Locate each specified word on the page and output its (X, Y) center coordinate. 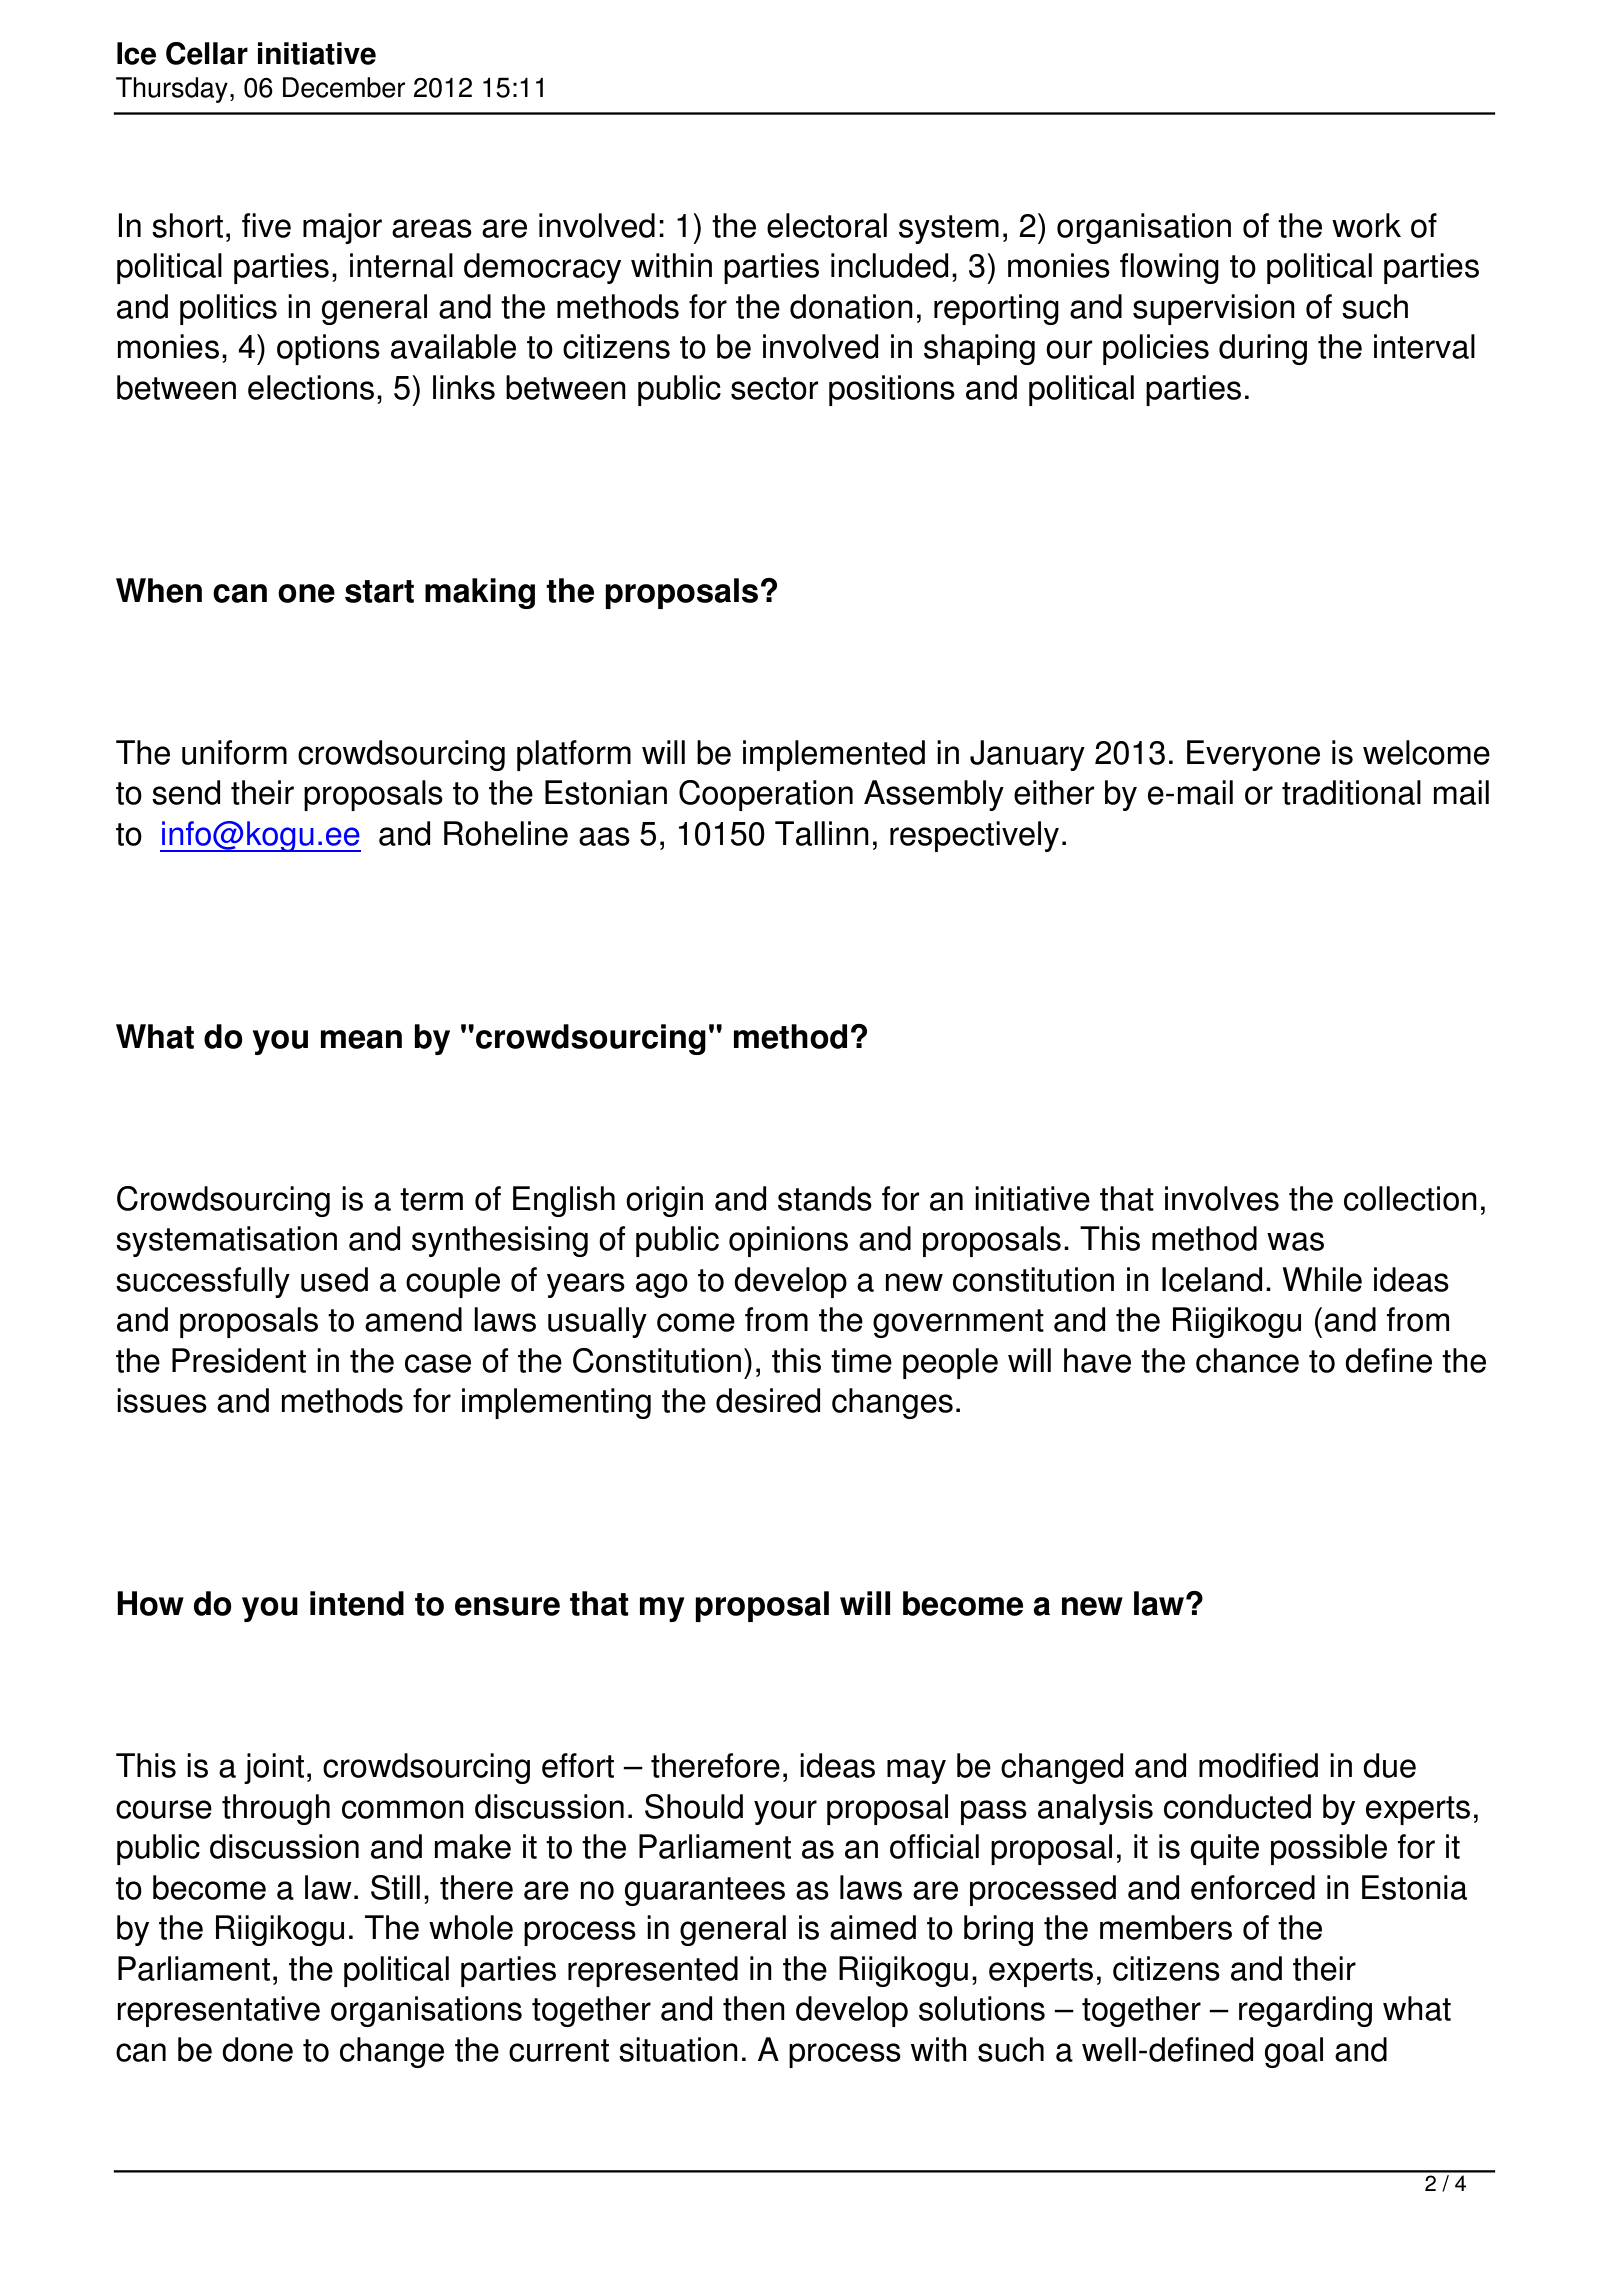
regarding (1305, 2011)
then (754, 2008)
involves (1222, 1198)
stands (825, 1198)
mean (361, 1039)
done (257, 2049)
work (1366, 225)
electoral (827, 225)
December (344, 87)
